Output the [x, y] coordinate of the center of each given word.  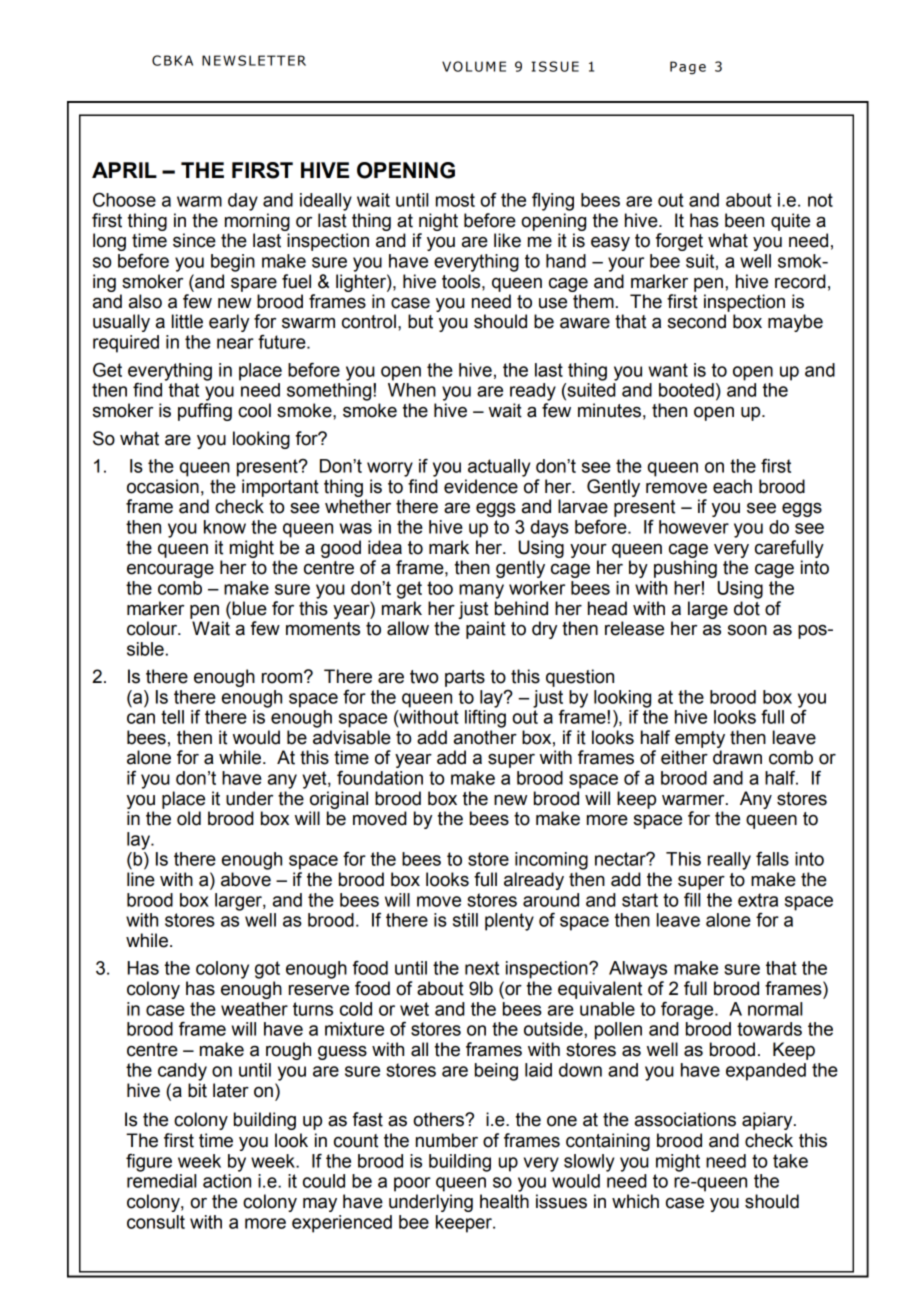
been [744, 220]
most [455, 200]
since [194, 240]
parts [465, 678]
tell [172, 717]
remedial [161, 1181]
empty [700, 739]
